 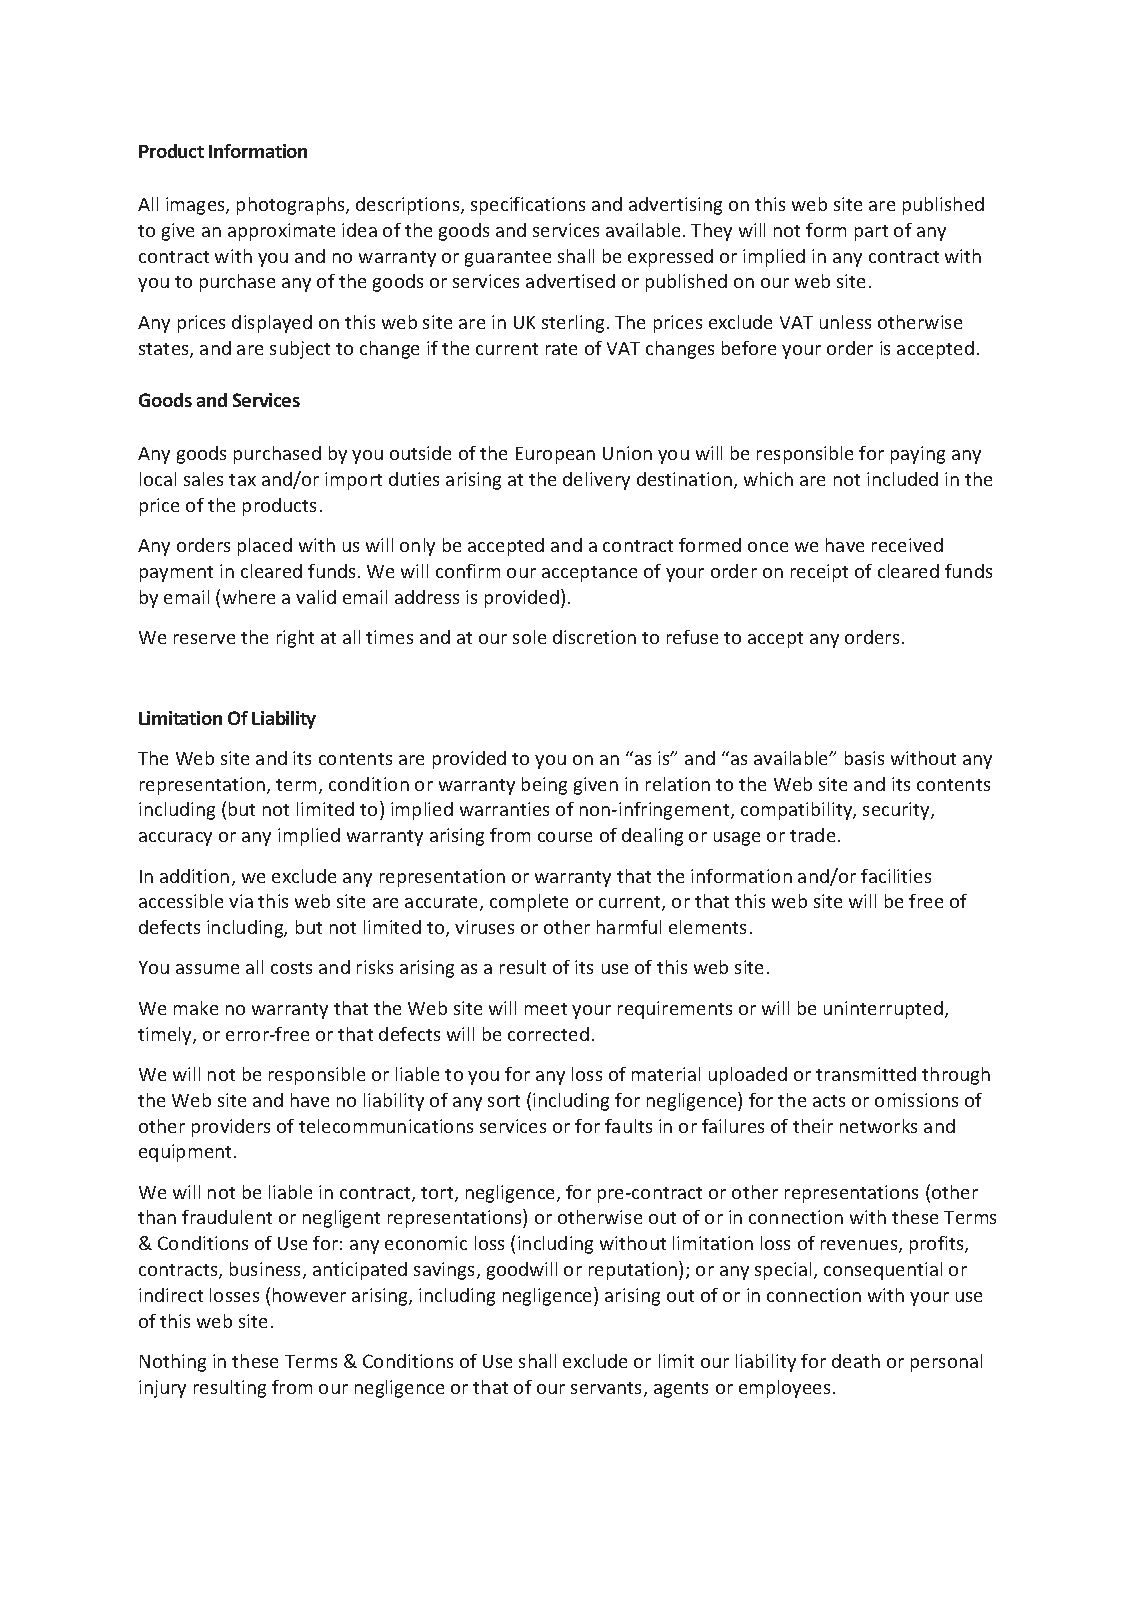 What do you see at coordinates (883, 1010) in the screenshot?
I see `uninterrupted` at bounding box center [883, 1010].
